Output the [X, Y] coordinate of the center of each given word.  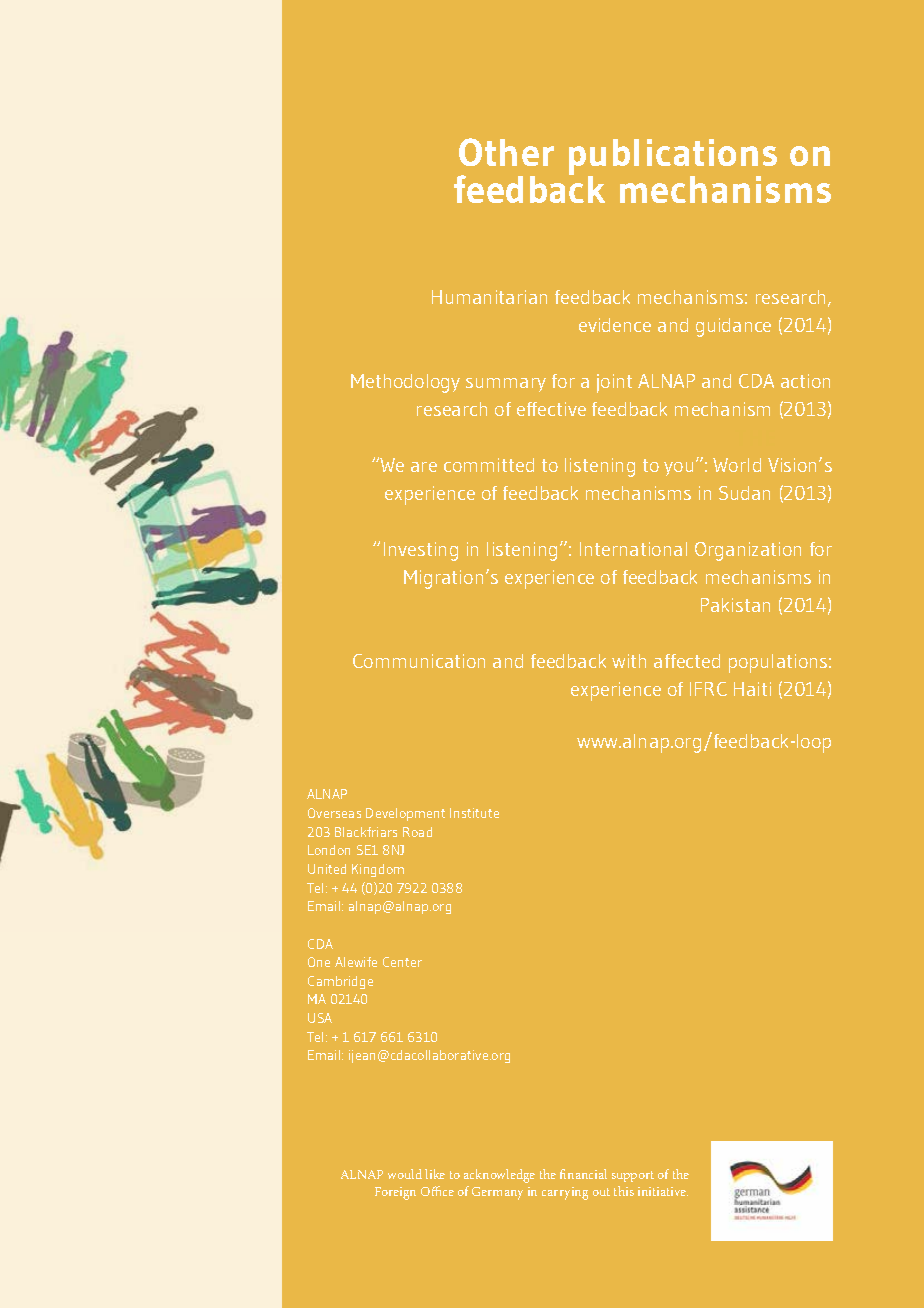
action [805, 381]
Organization [748, 551]
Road [417, 832]
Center [402, 962]
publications [673, 158]
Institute [474, 813]
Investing [421, 551]
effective [551, 409]
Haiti [752, 689]
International [633, 549]
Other [506, 152]
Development [405, 814]
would [405, 1174]
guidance [733, 327]
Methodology [405, 383]
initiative [663, 1191]
